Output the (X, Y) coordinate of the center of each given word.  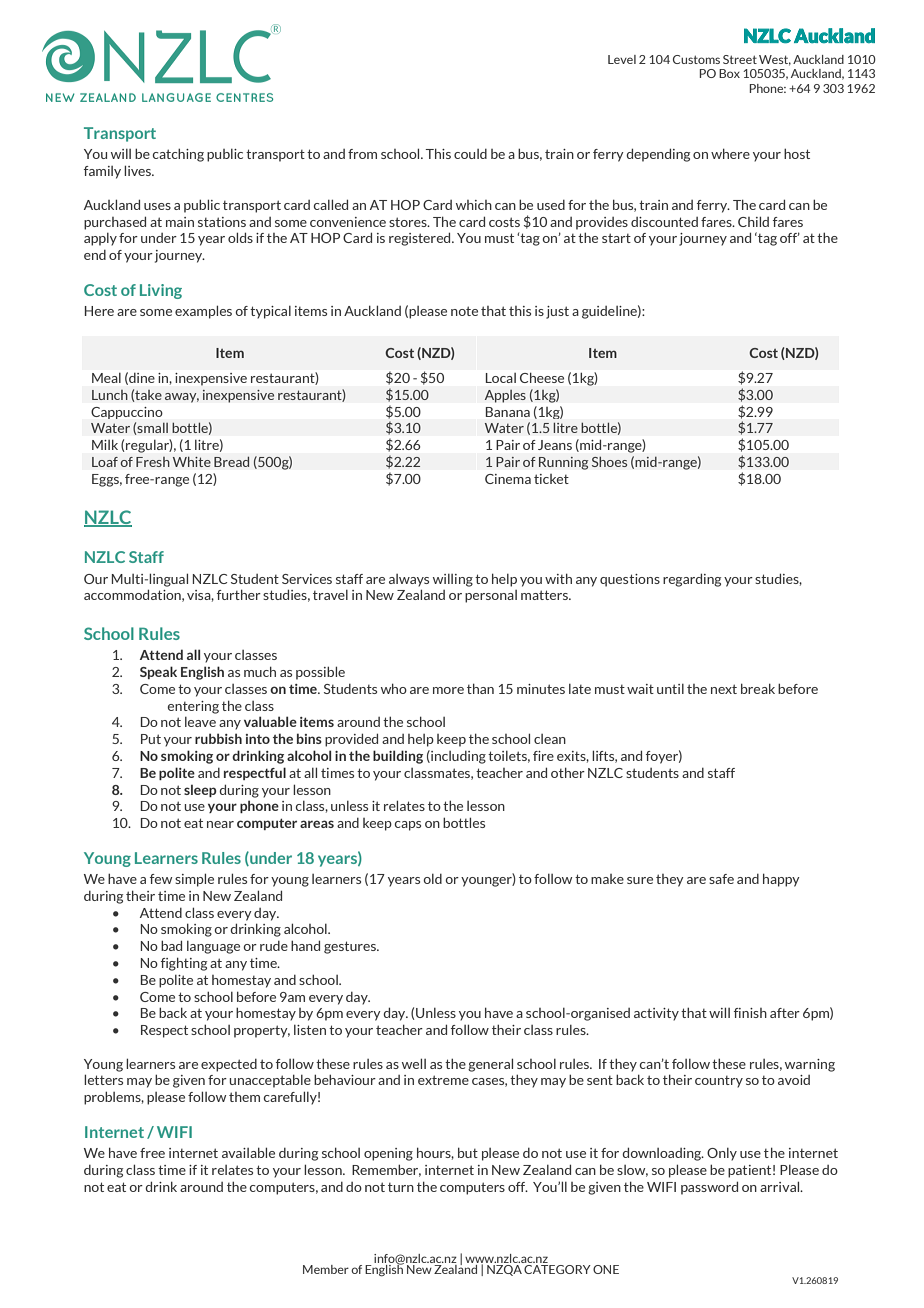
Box (729, 73)
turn (401, 1187)
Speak (158, 672)
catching (178, 155)
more (448, 690)
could (470, 154)
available (248, 1152)
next (724, 689)
